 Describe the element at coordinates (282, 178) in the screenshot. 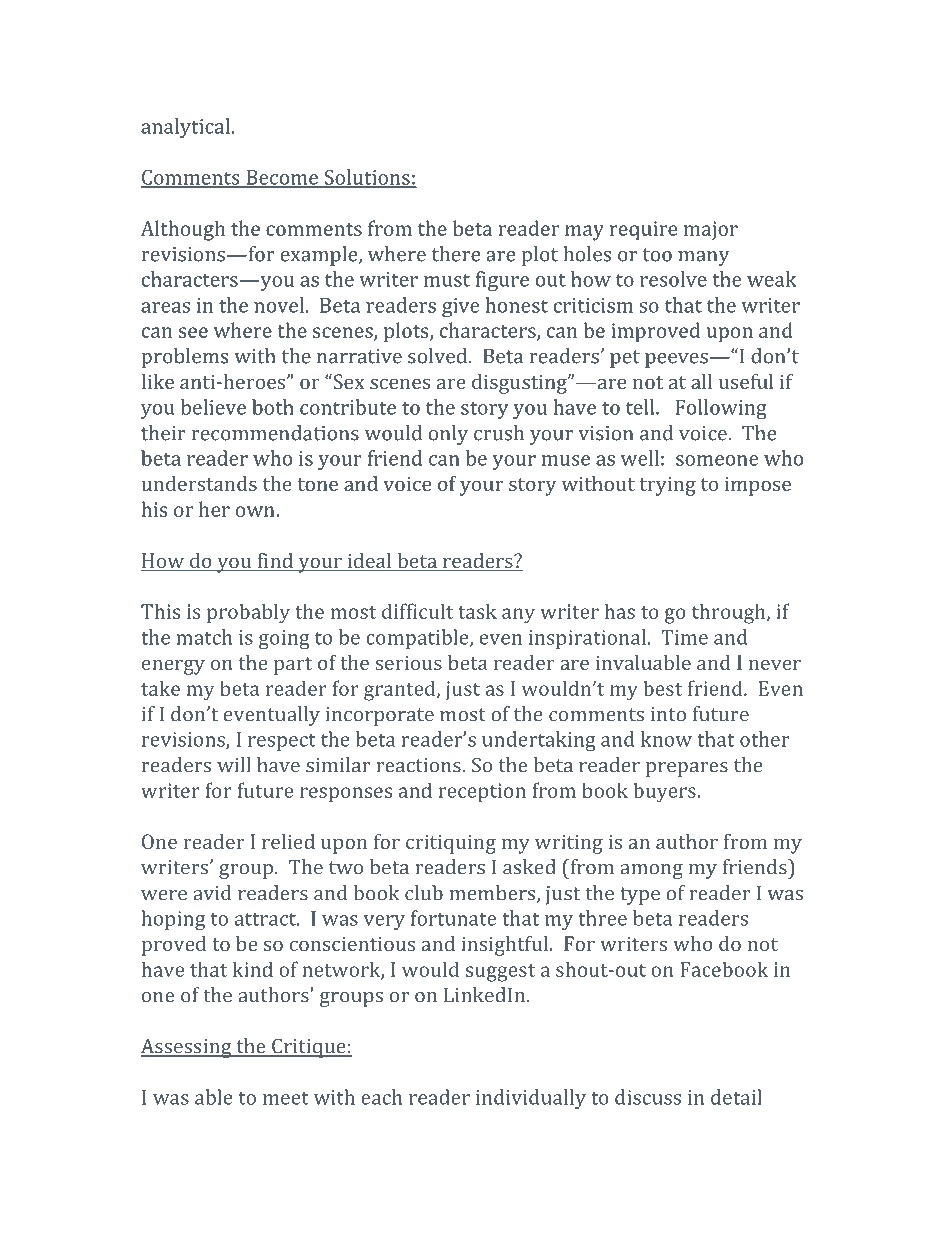

I see `Become` at that location.
